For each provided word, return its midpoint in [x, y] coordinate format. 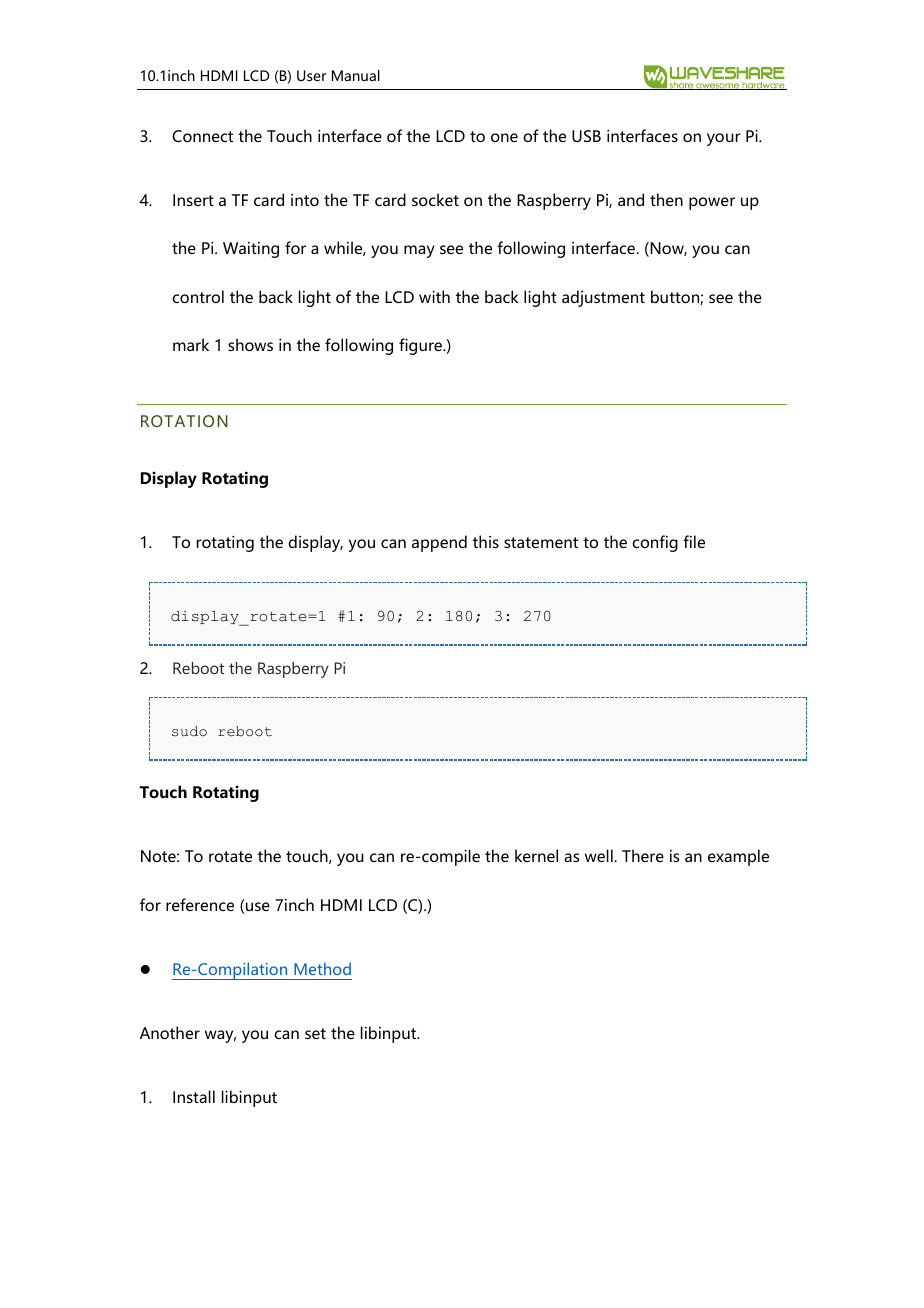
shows [250, 344]
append [439, 543]
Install [194, 1096]
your [724, 139]
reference [200, 904]
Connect [202, 136]
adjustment [603, 298]
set [315, 1033]
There [643, 855]
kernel [536, 855]
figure [422, 346]
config [655, 543]
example [738, 857]
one [504, 137]
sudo [189, 731]
